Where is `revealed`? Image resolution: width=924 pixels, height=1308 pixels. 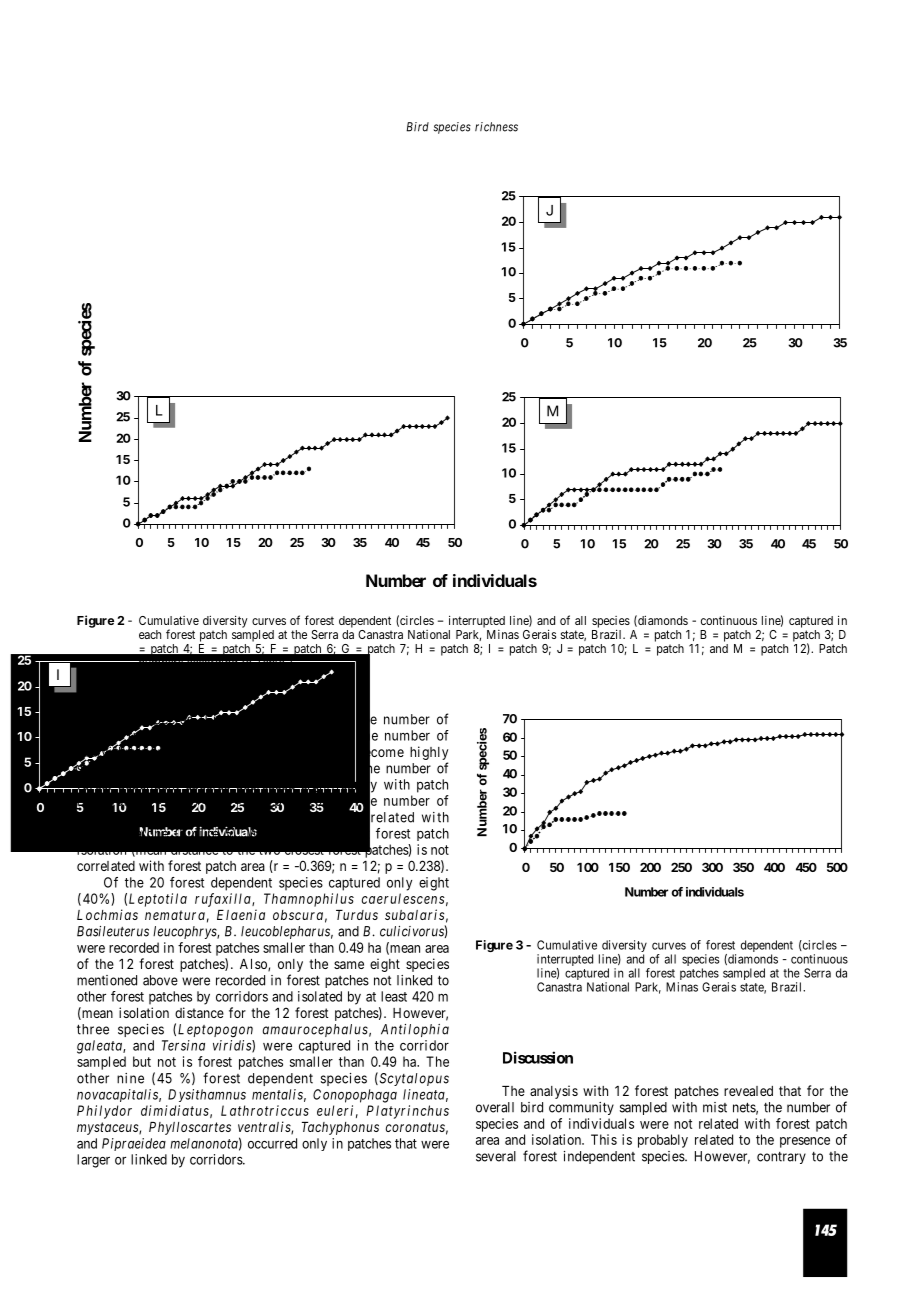
revealed is located at coordinates (748, 1091).
